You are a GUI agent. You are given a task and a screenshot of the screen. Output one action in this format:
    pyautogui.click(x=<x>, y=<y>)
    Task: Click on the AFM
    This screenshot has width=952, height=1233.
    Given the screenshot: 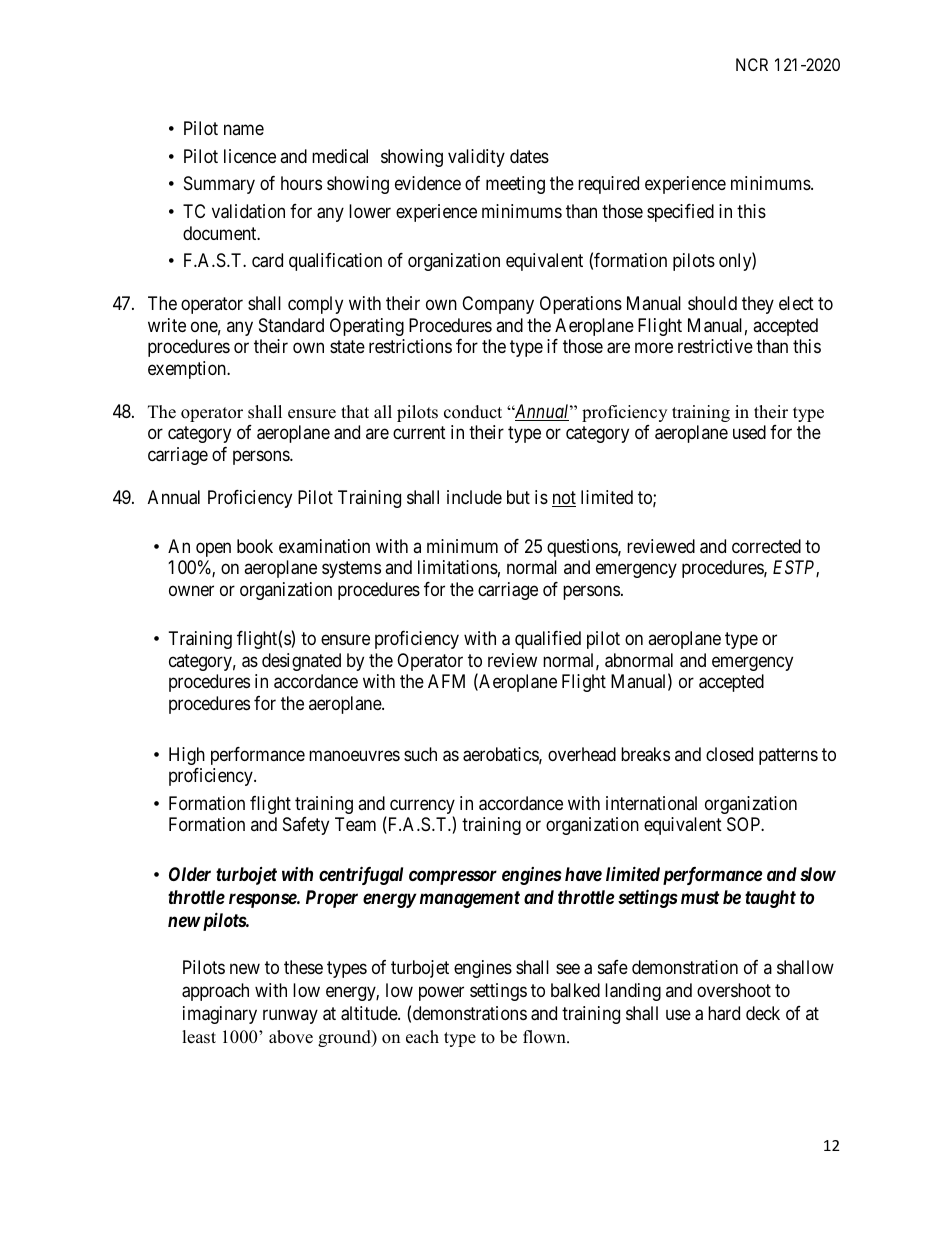 What is the action you would take?
    pyautogui.click(x=446, y=681)
